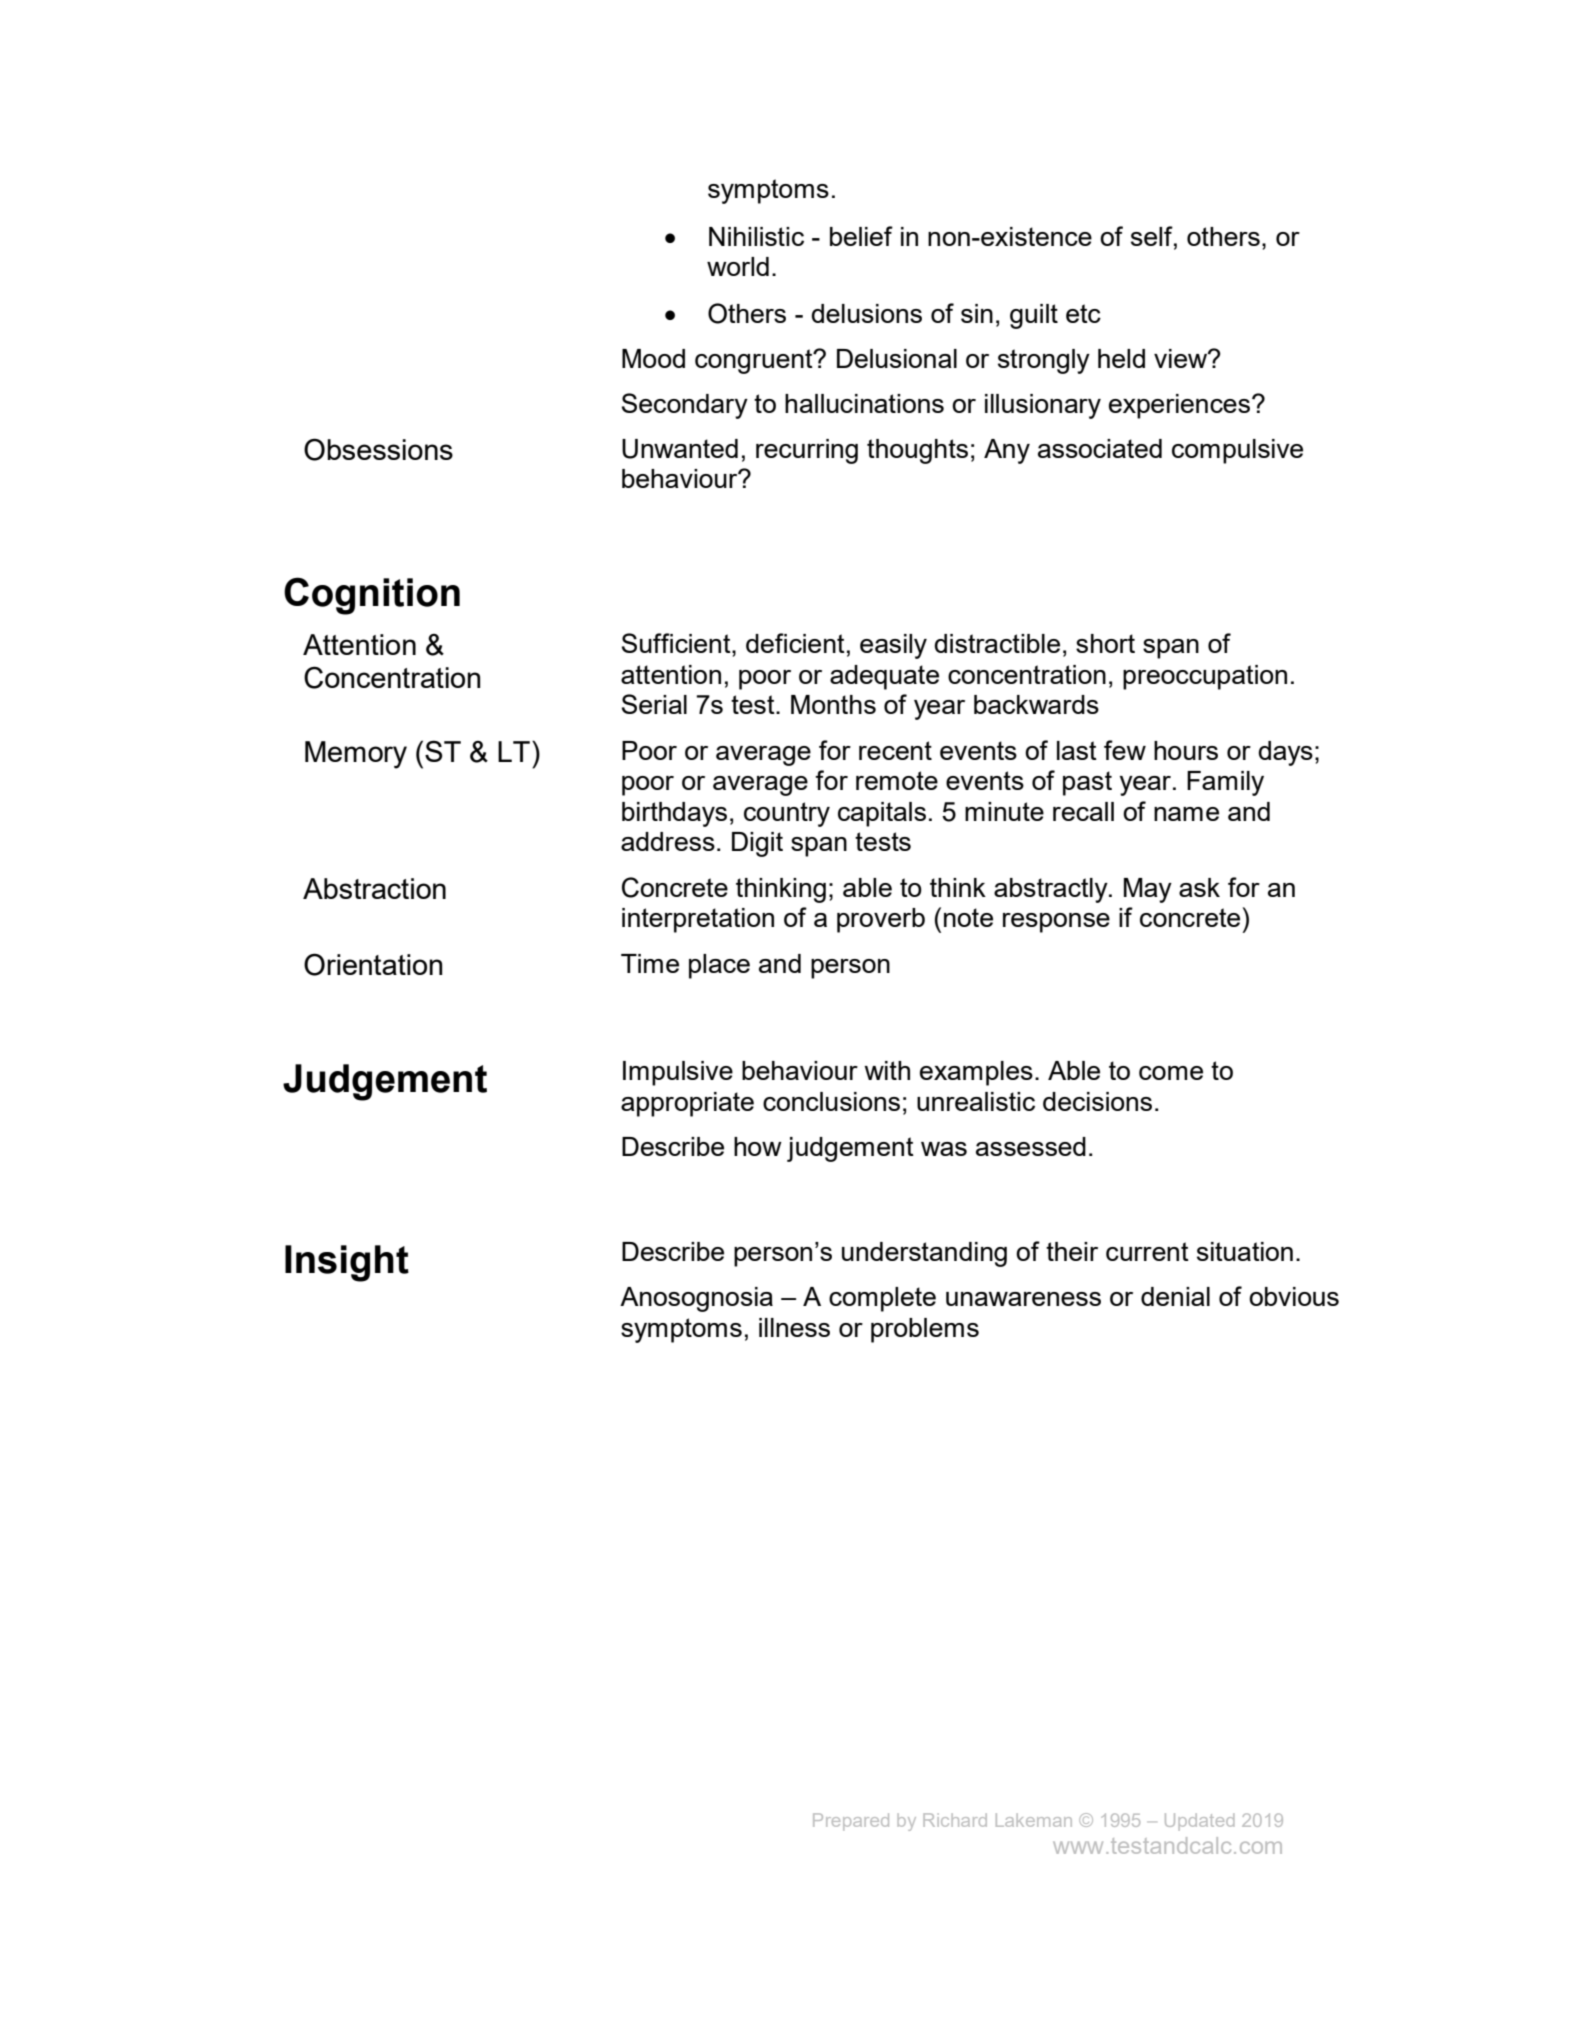 The image size is (1569, 2031). I want to click on come, so click(1171, 1073).
